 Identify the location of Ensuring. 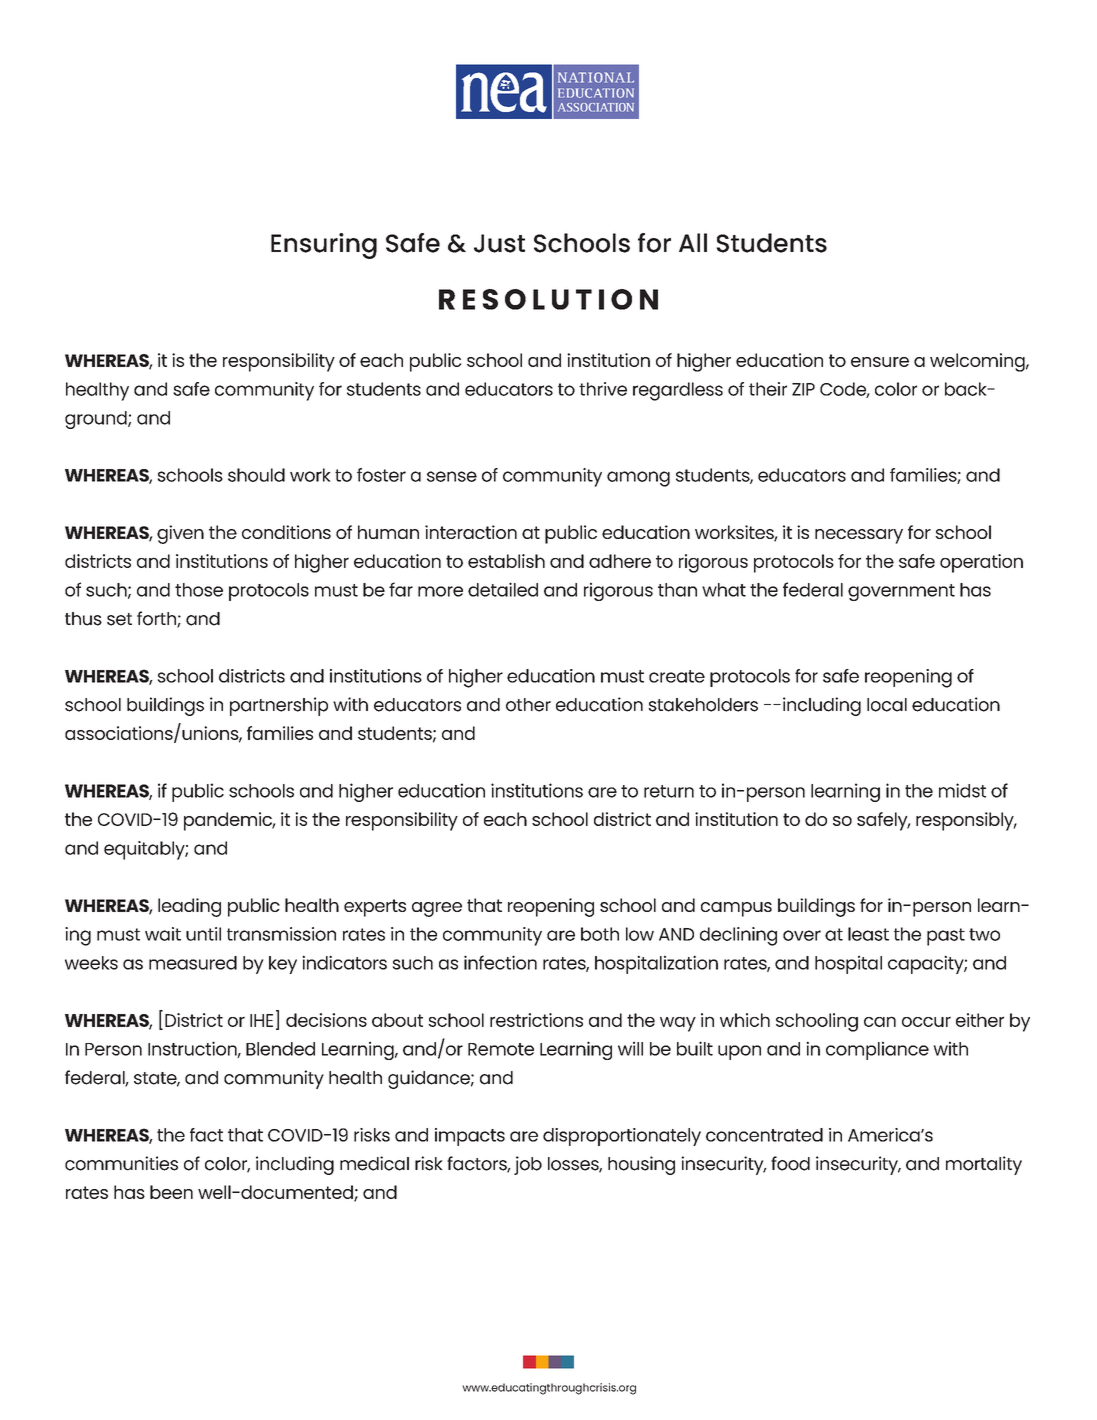
(324, 246).
